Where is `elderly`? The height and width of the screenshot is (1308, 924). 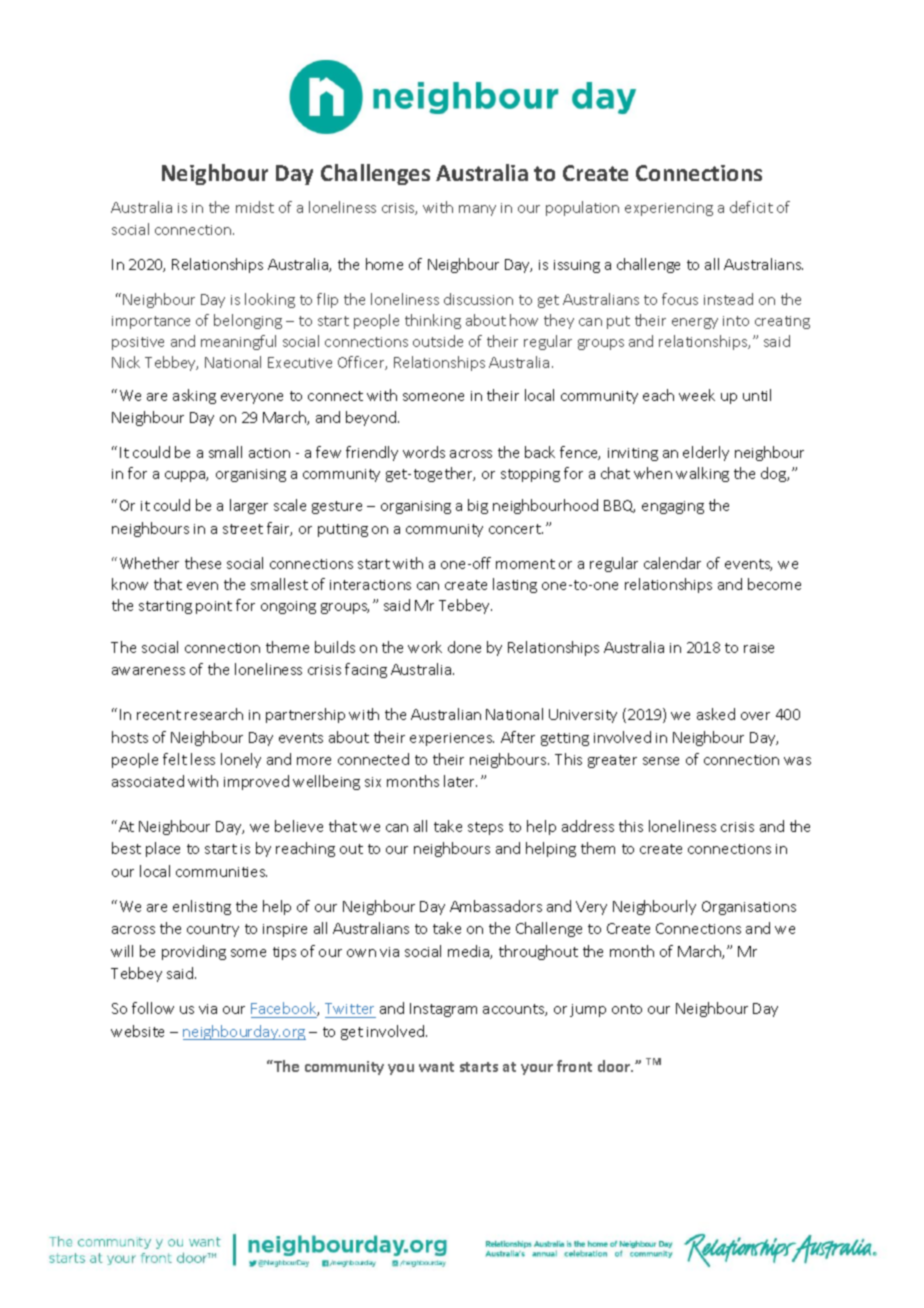 elderly is located at coordinates (706, 453).
